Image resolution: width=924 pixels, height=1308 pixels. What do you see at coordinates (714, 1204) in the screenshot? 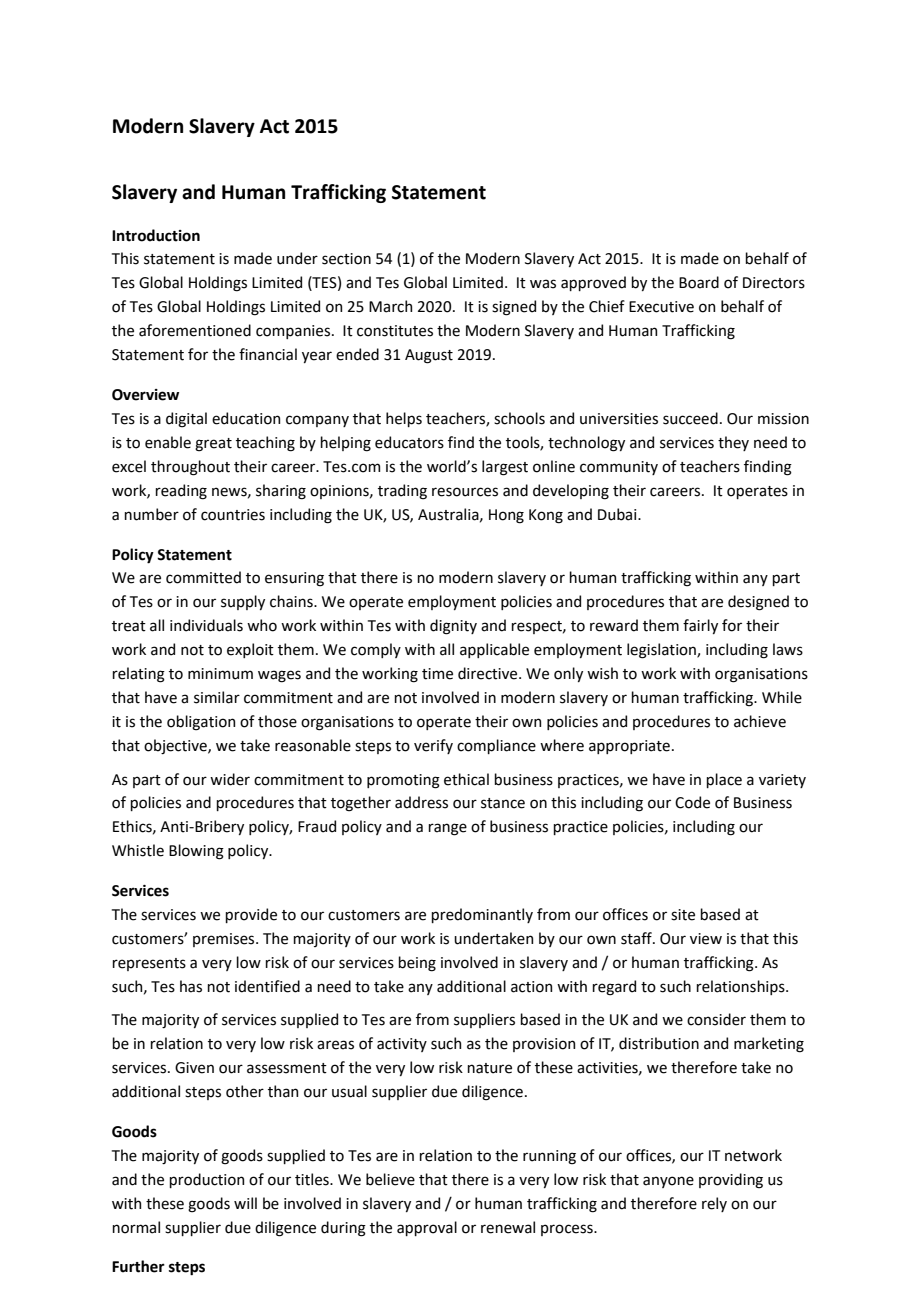
I see `rely` at bounding box center [714, 1204].
